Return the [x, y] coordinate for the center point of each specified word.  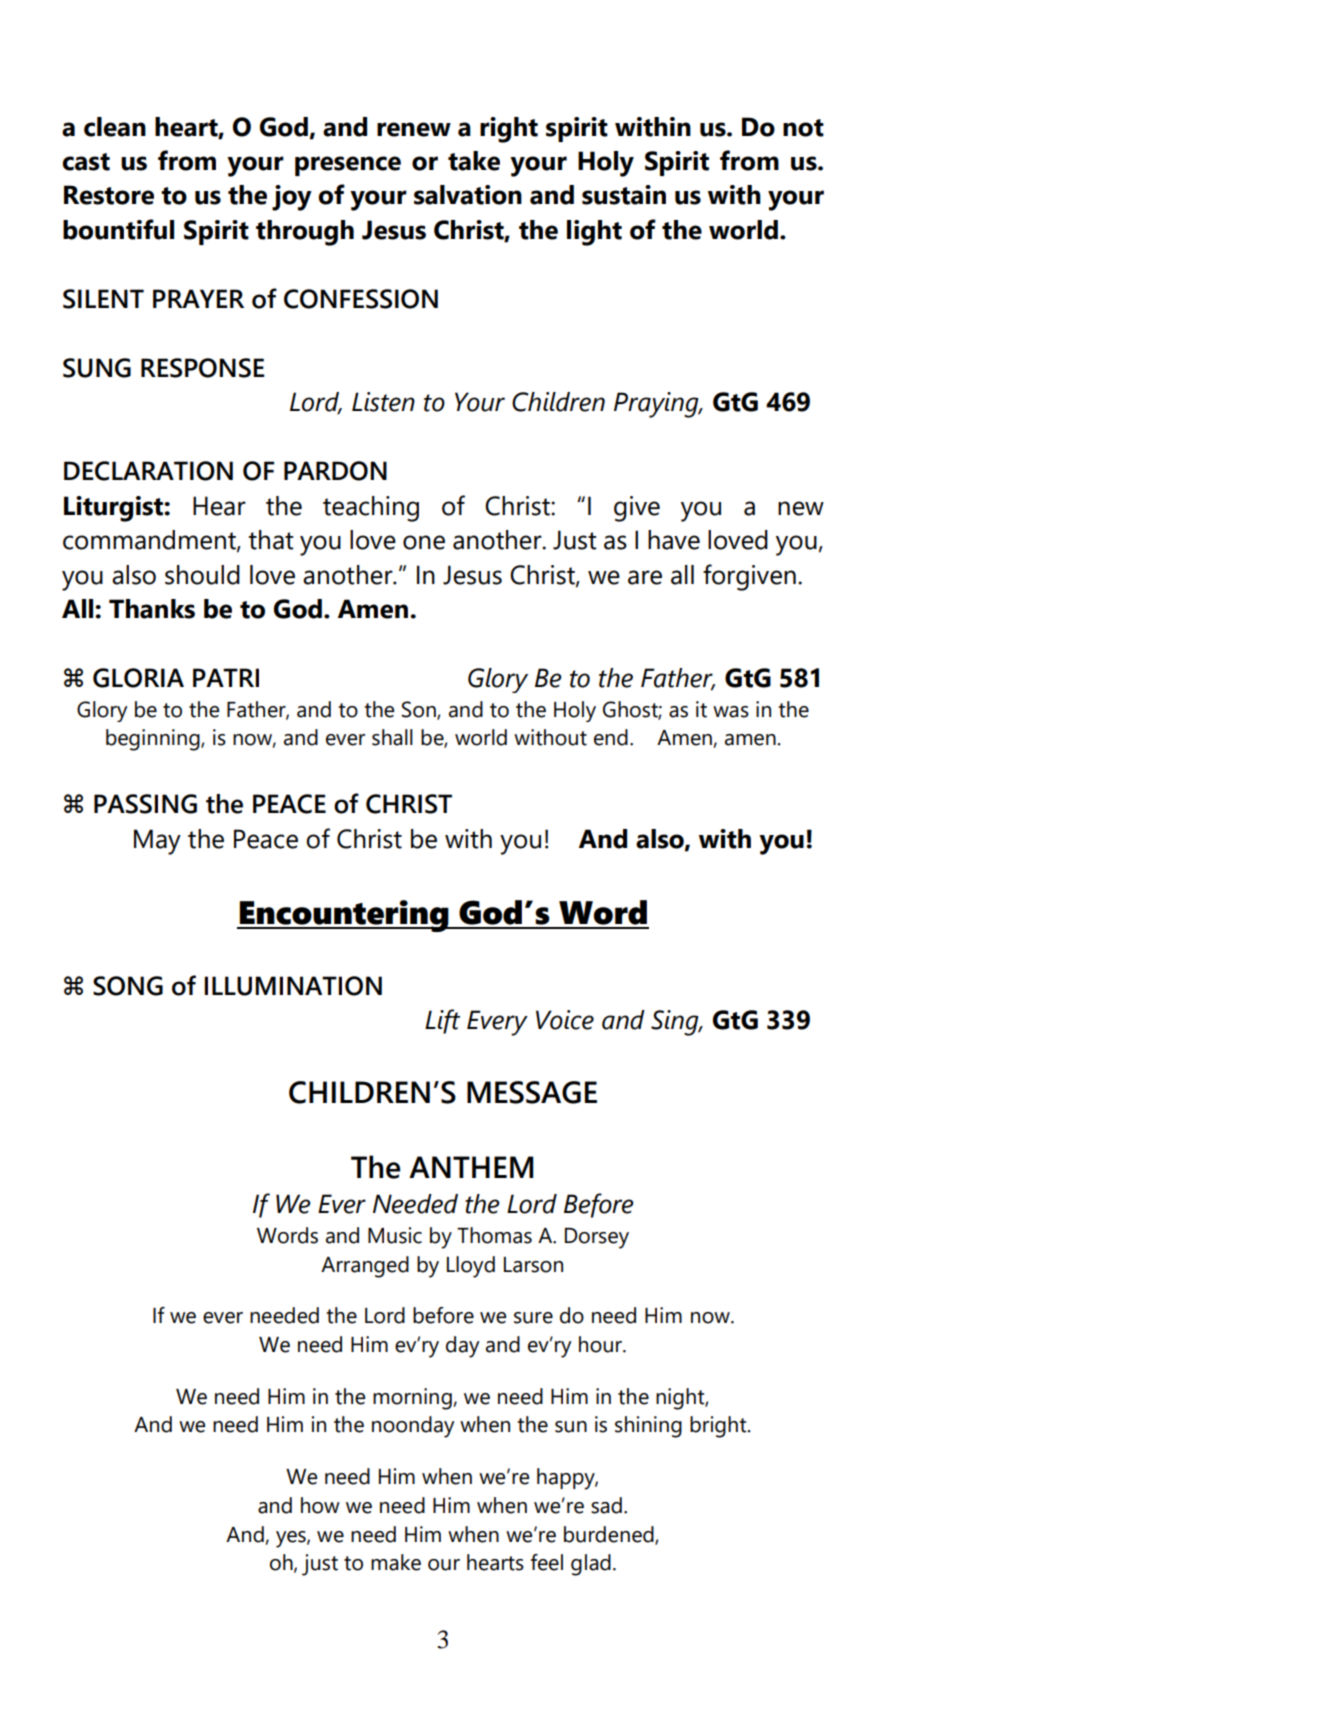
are [645, 577]
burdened [610, 1535]
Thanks [152, 609]
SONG [128, 986]
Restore [109, 195]
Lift [442, 1021]
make [396, 1562]
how [320, 1505]
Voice [565, 1020]
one [424, 542]
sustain [624, 195]
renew [414, 129]
